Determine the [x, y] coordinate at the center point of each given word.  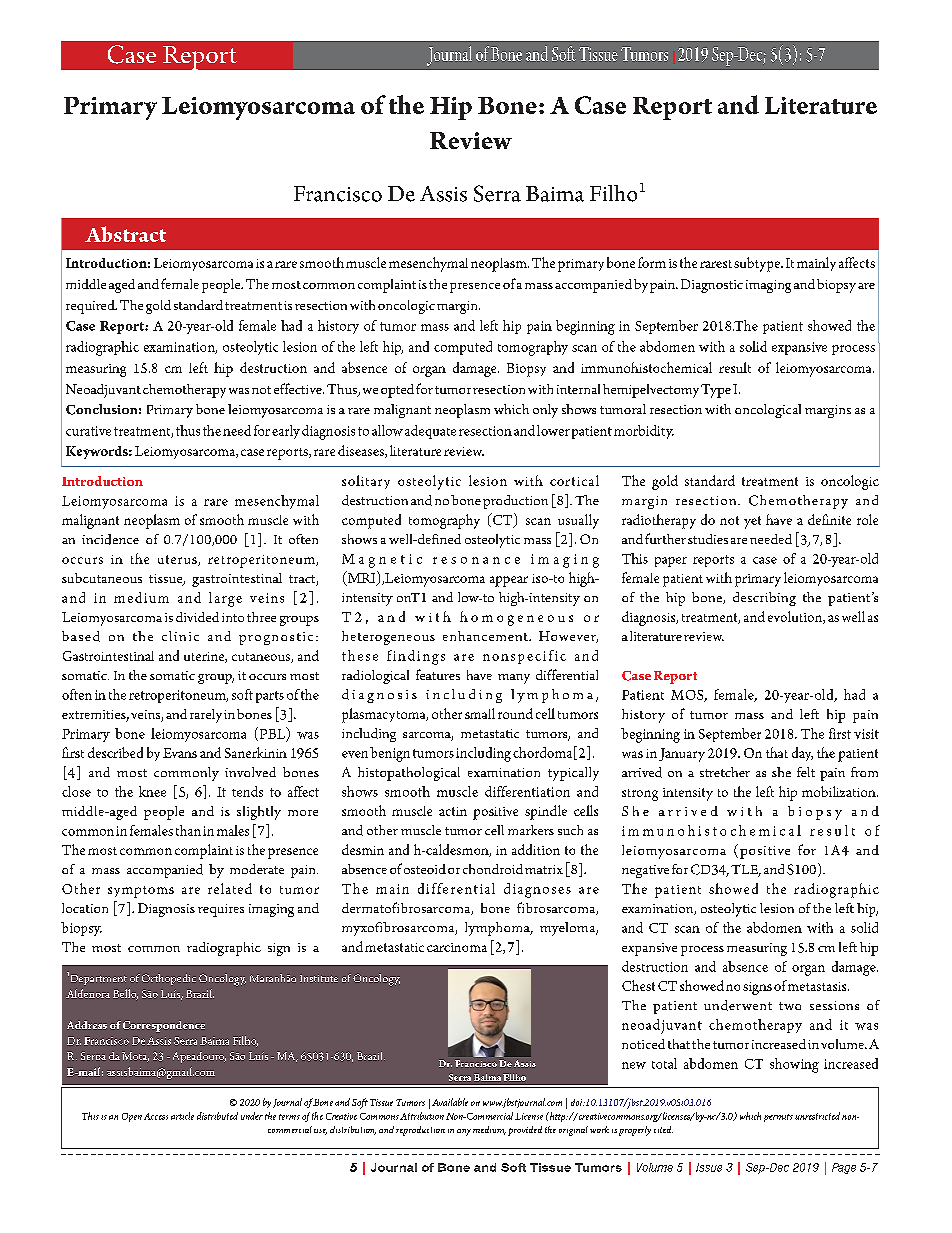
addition [536, 849]
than [188, 830]
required [91, 307]
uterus [178, 560]
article [182, 1116]
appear [509, 581]
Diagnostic [712, 286]
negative [645, 871]
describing [764, 599]
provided [525, 1131]
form [652, 262]
